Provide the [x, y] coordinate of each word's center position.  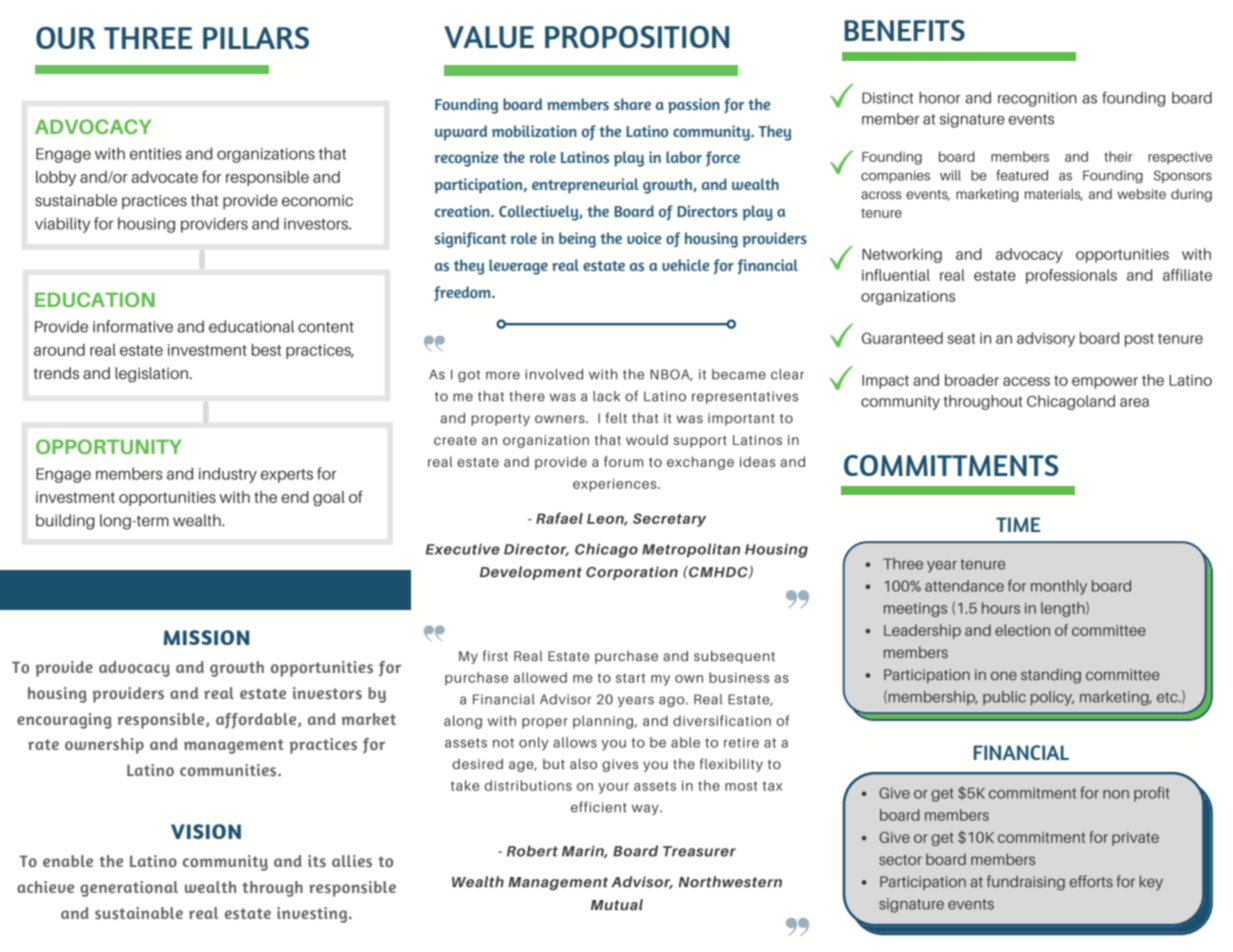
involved [554, 374]
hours [1001, 608]
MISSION [206, 637]
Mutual [617, 904]
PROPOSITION [637, 37]
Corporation [632, 573]
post [1139, 340]
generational [129, 889]
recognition [1037, 99]
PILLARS [256, 38]
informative [133, 326]
